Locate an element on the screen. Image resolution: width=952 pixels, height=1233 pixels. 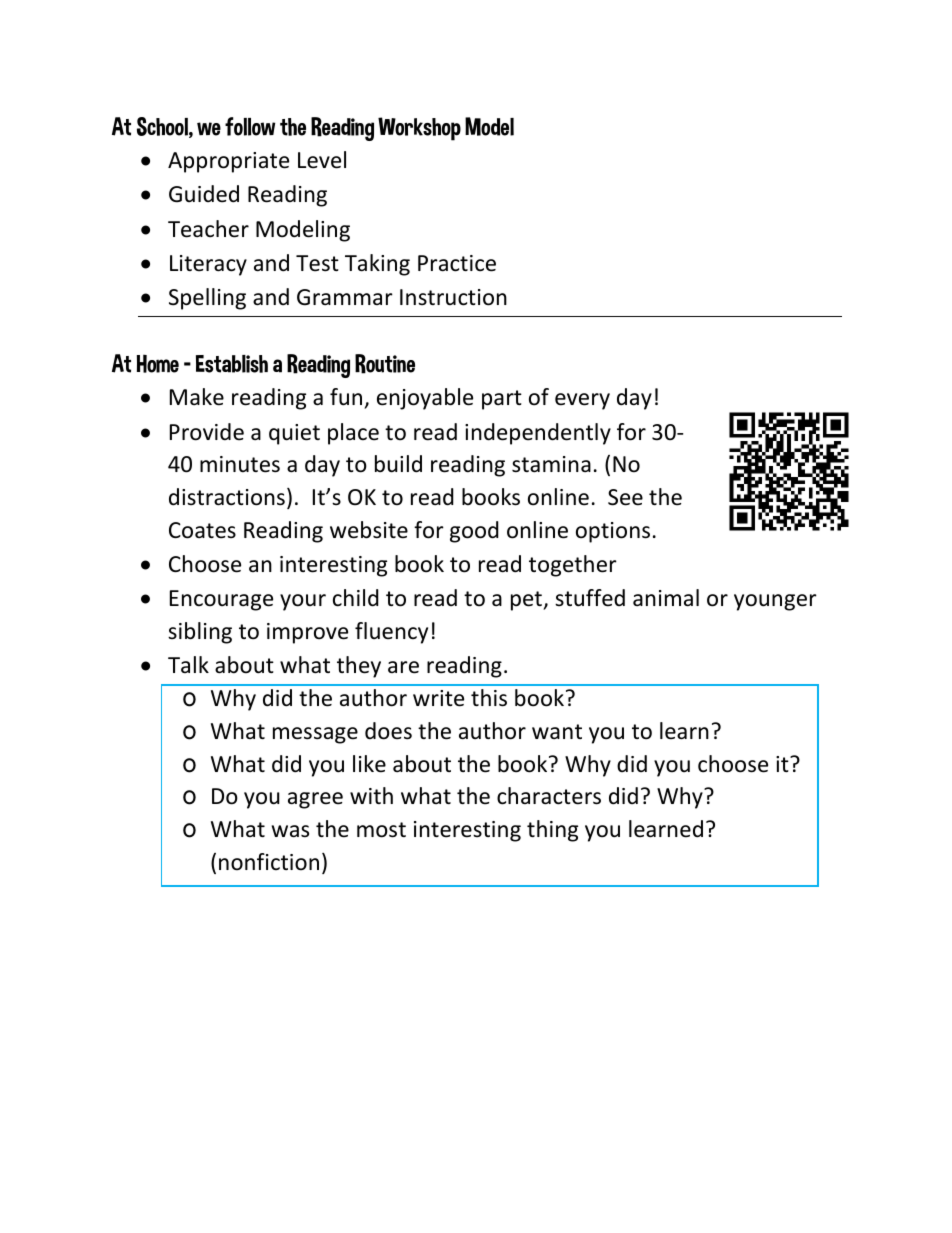
most is located at coordinates (381, 830).
